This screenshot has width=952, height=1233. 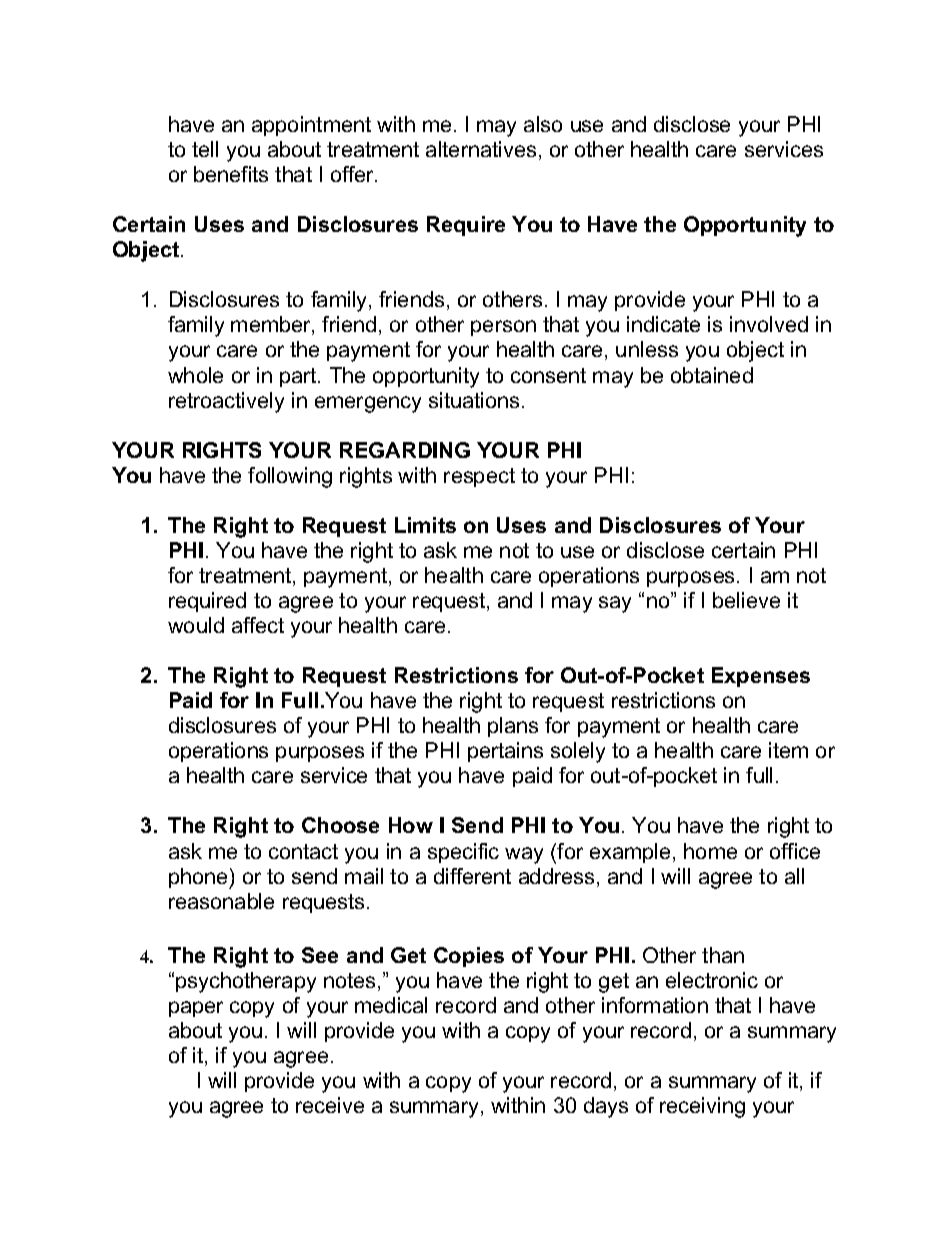 What do you see at coordinates (524, 855) in the screenshot?
I see `way` at bounding box center [524, 855].
